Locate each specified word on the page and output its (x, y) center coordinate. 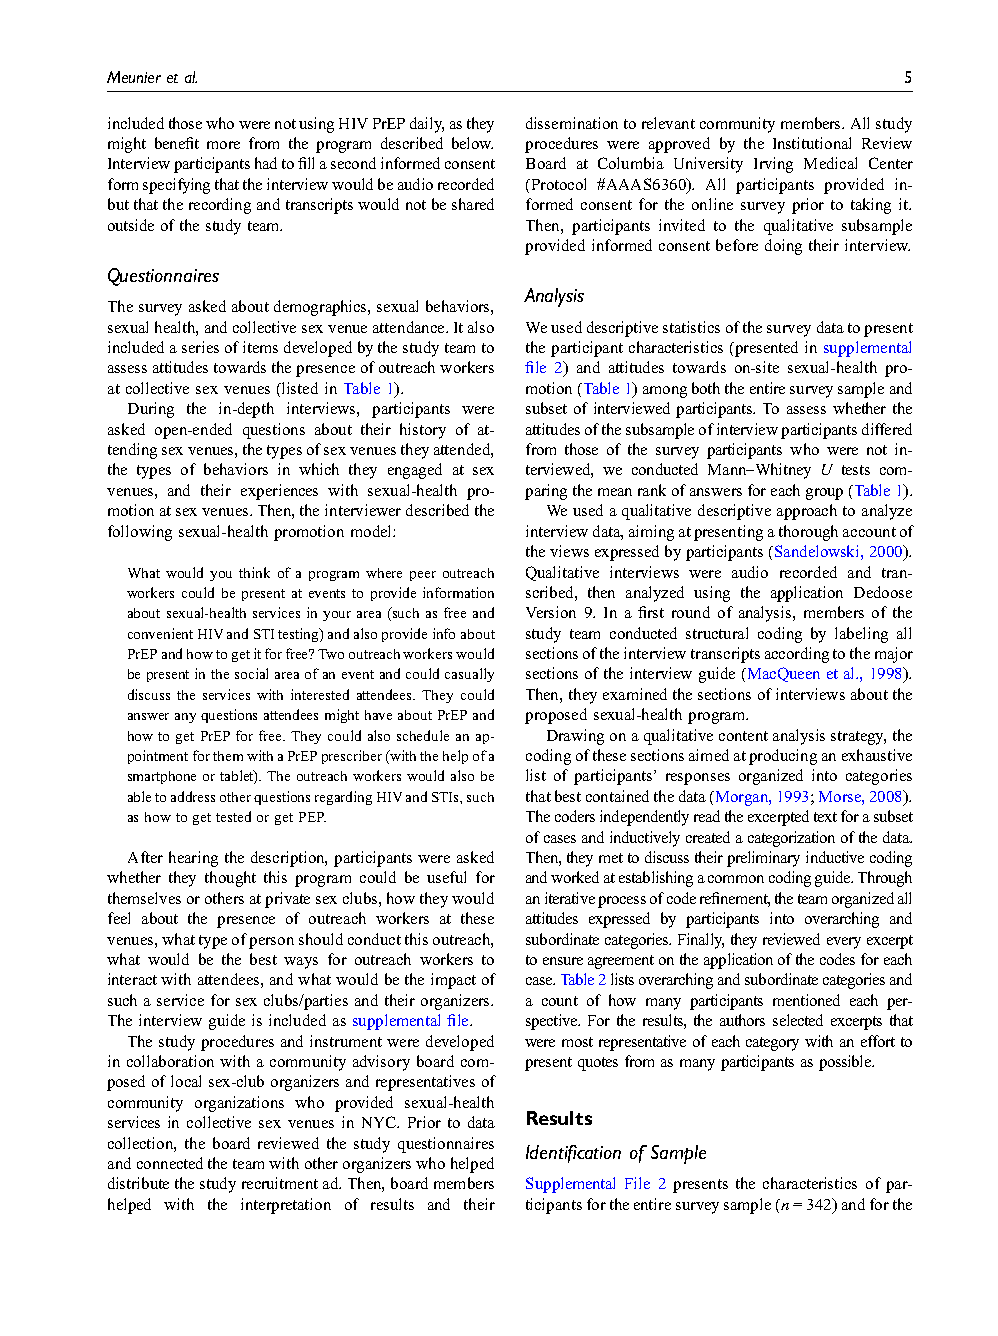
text (825, 817)
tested (233, 816)
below (472, 143)
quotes (598, 1064)
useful (446, 877)
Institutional (812, 143)
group (824, 494)
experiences (279, 492)
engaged (415, 471)
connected (170, 1163)
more (223, 145)
